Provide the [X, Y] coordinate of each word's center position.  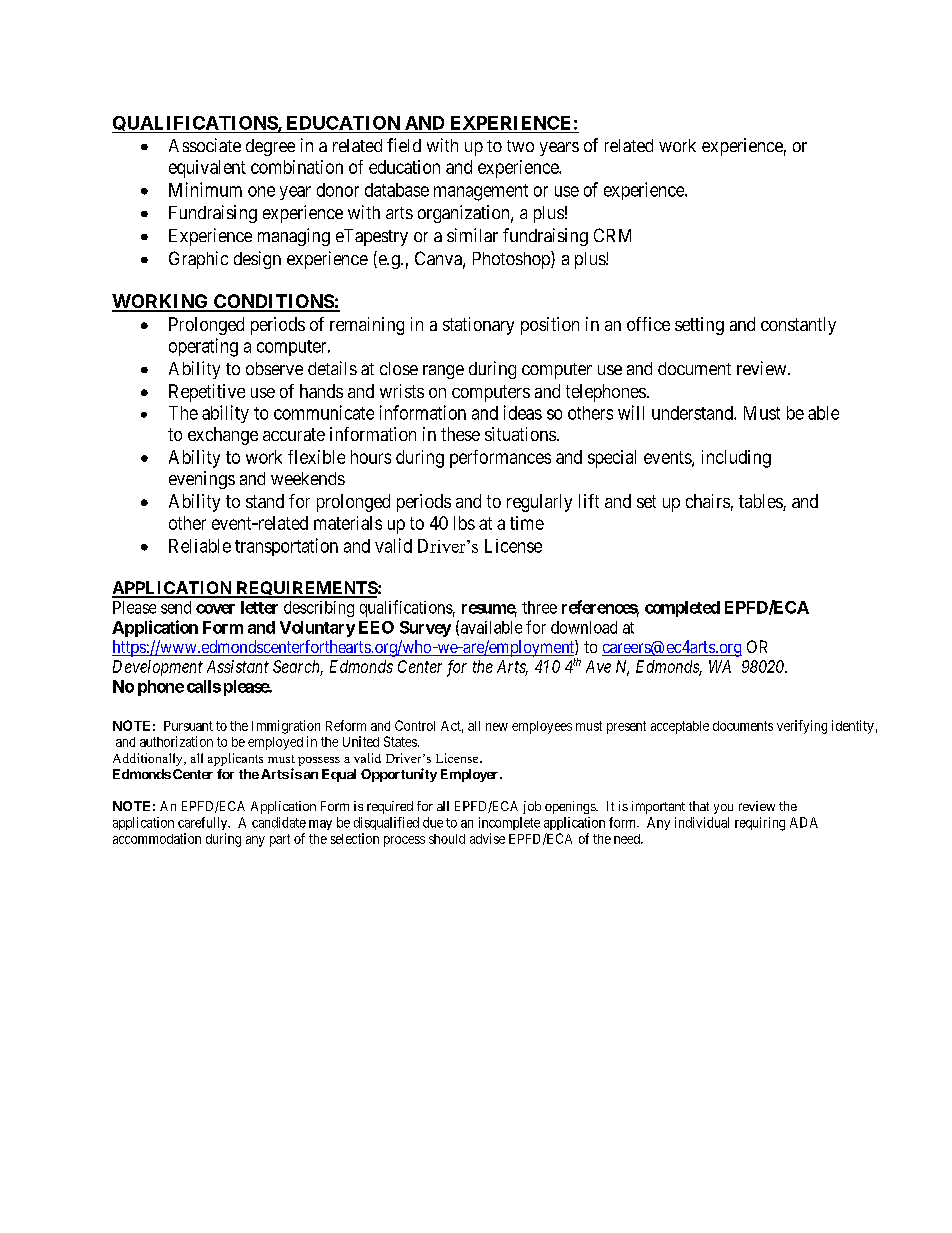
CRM [612, 235]
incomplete [509, 823]
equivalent [207, 169]
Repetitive [207, 393]
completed [682, 609]
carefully [204, 823]
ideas [523, 412]
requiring [760, 824]
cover [215, 609]
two [520, 146]
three [539, 607]
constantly [798, 326]
